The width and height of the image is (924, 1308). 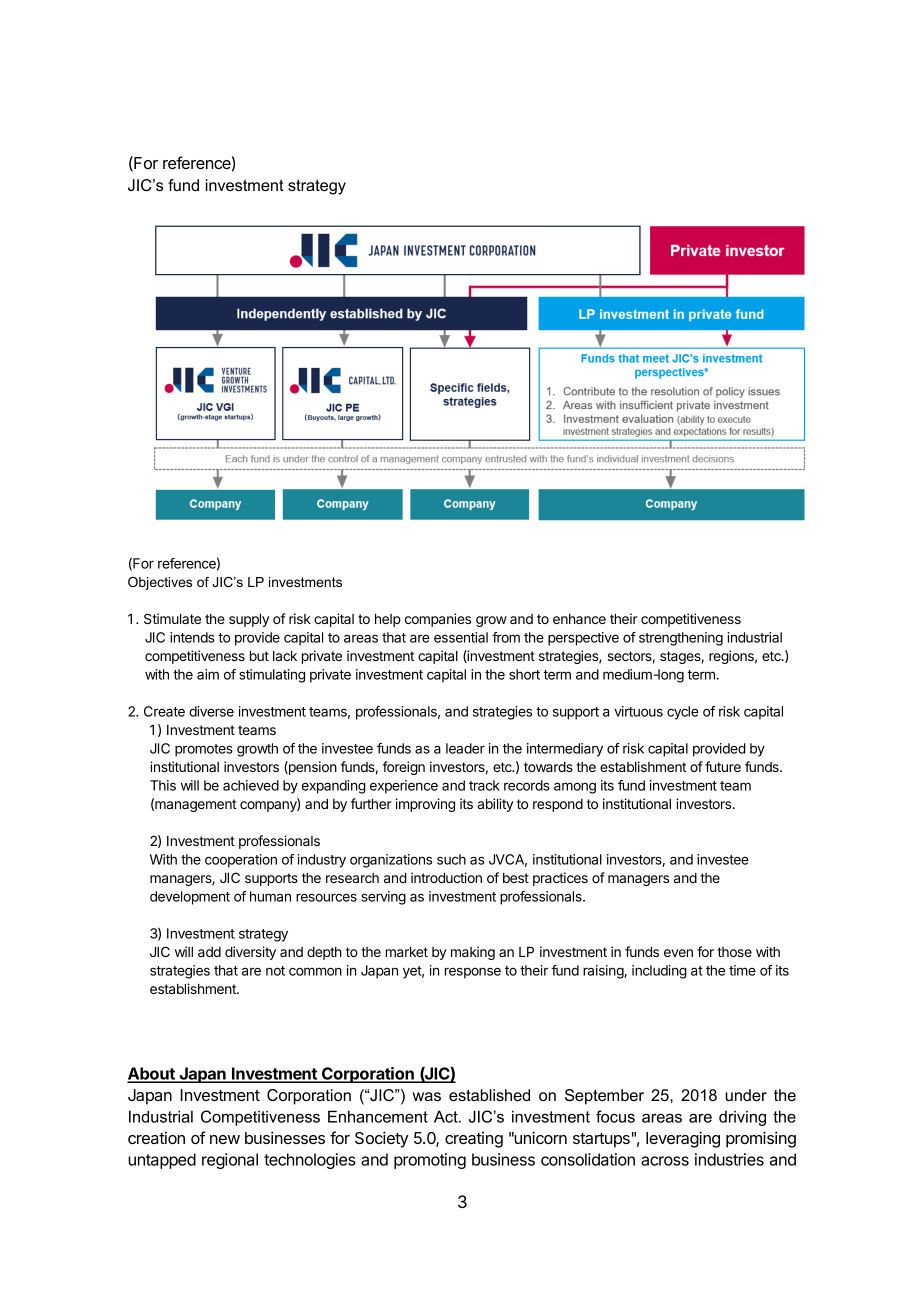 I want to click on supply, so click(x=249, y=620).
